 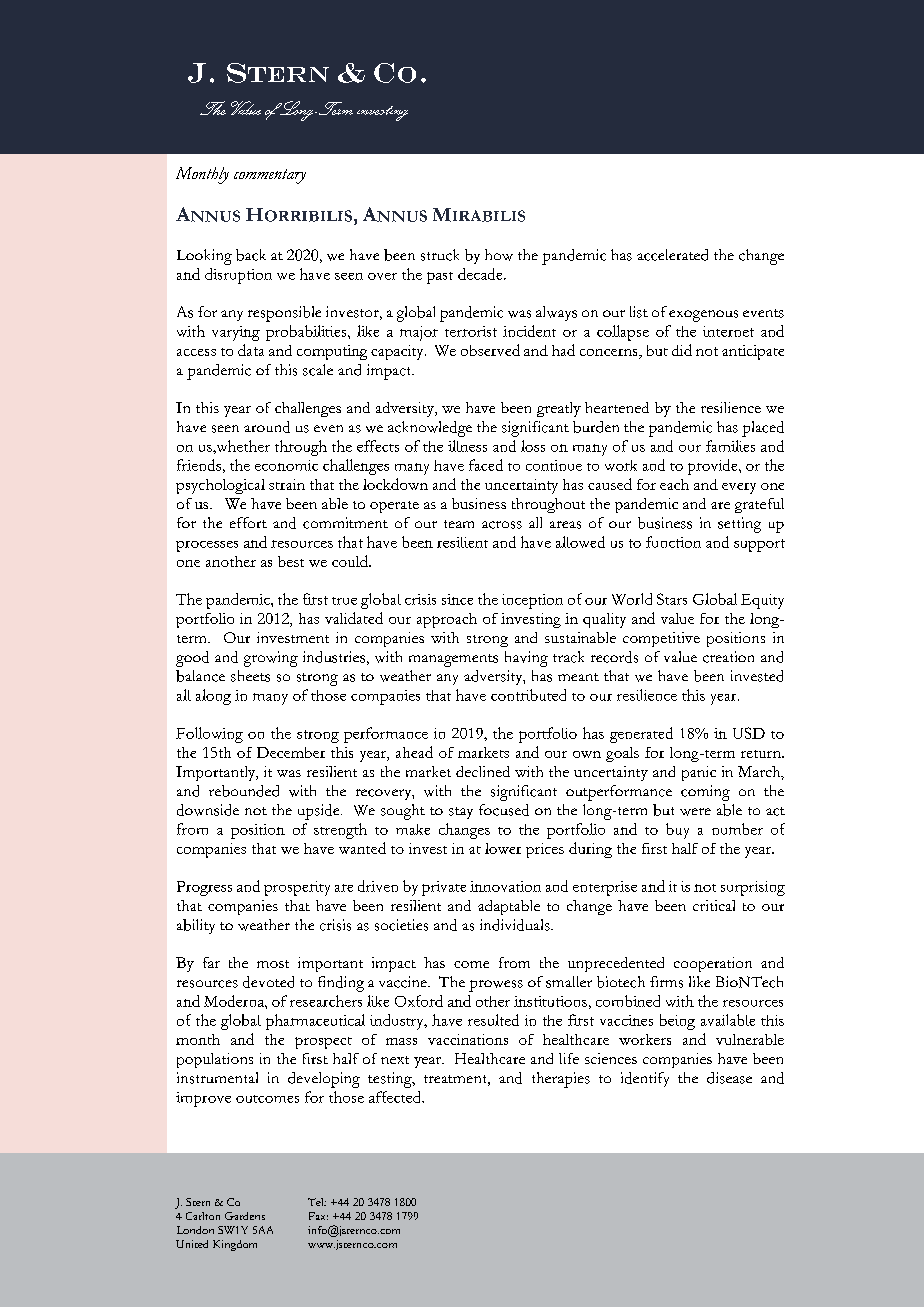 I want to click on generated, so click(x=641, y=735).
